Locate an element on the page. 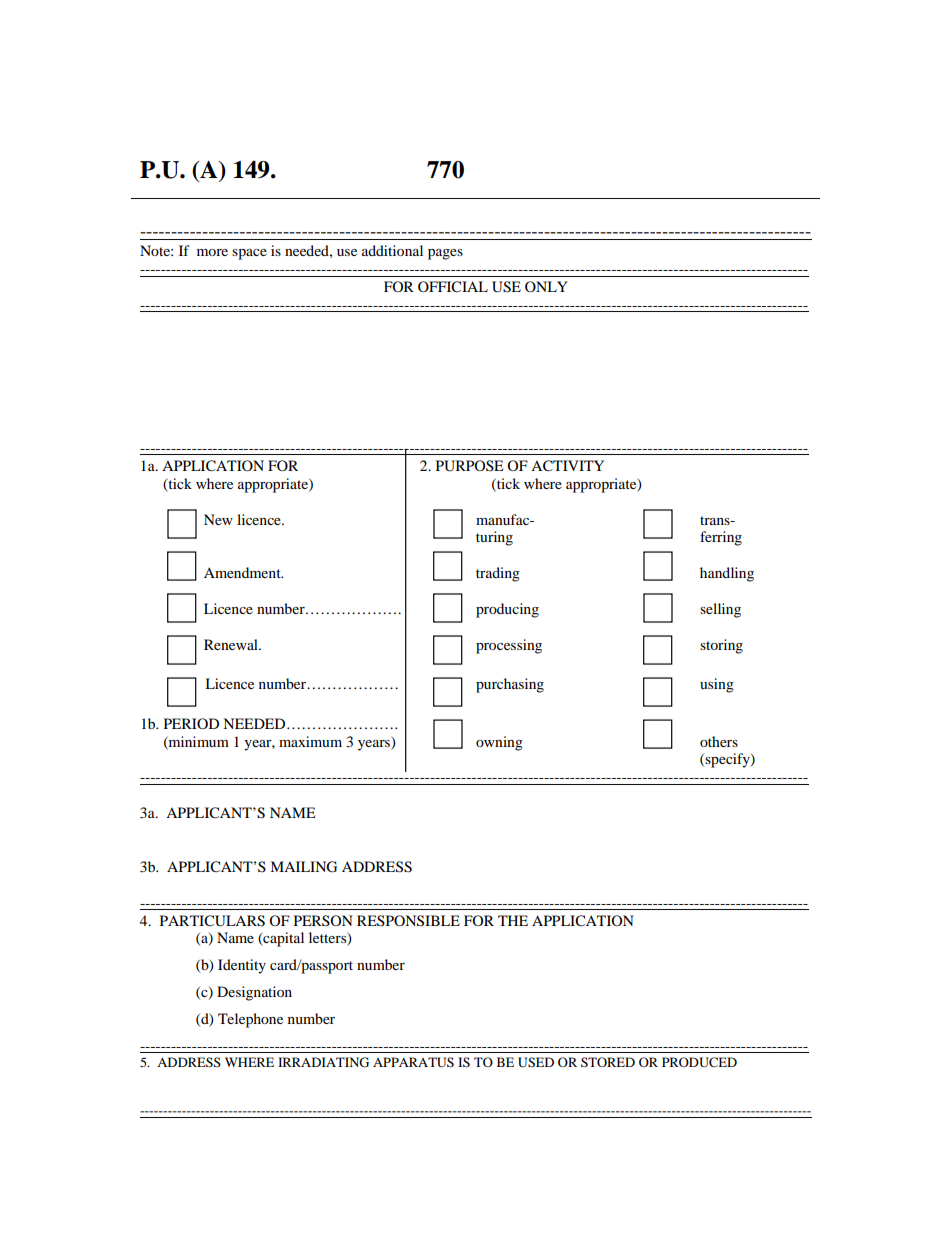  storing is located at coordinates (721, 646).
